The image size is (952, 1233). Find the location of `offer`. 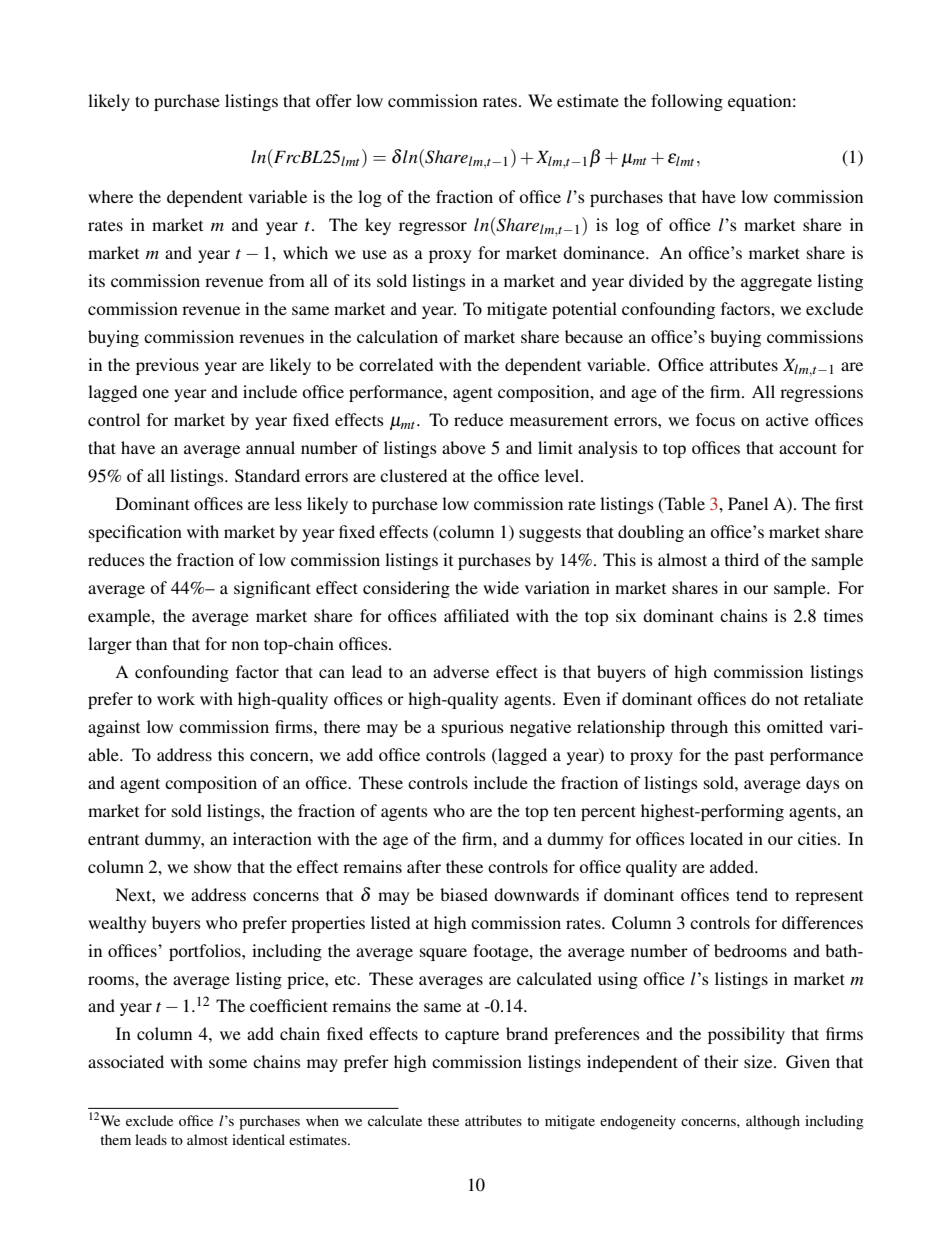

offer is located at coordinates (334, 100).
